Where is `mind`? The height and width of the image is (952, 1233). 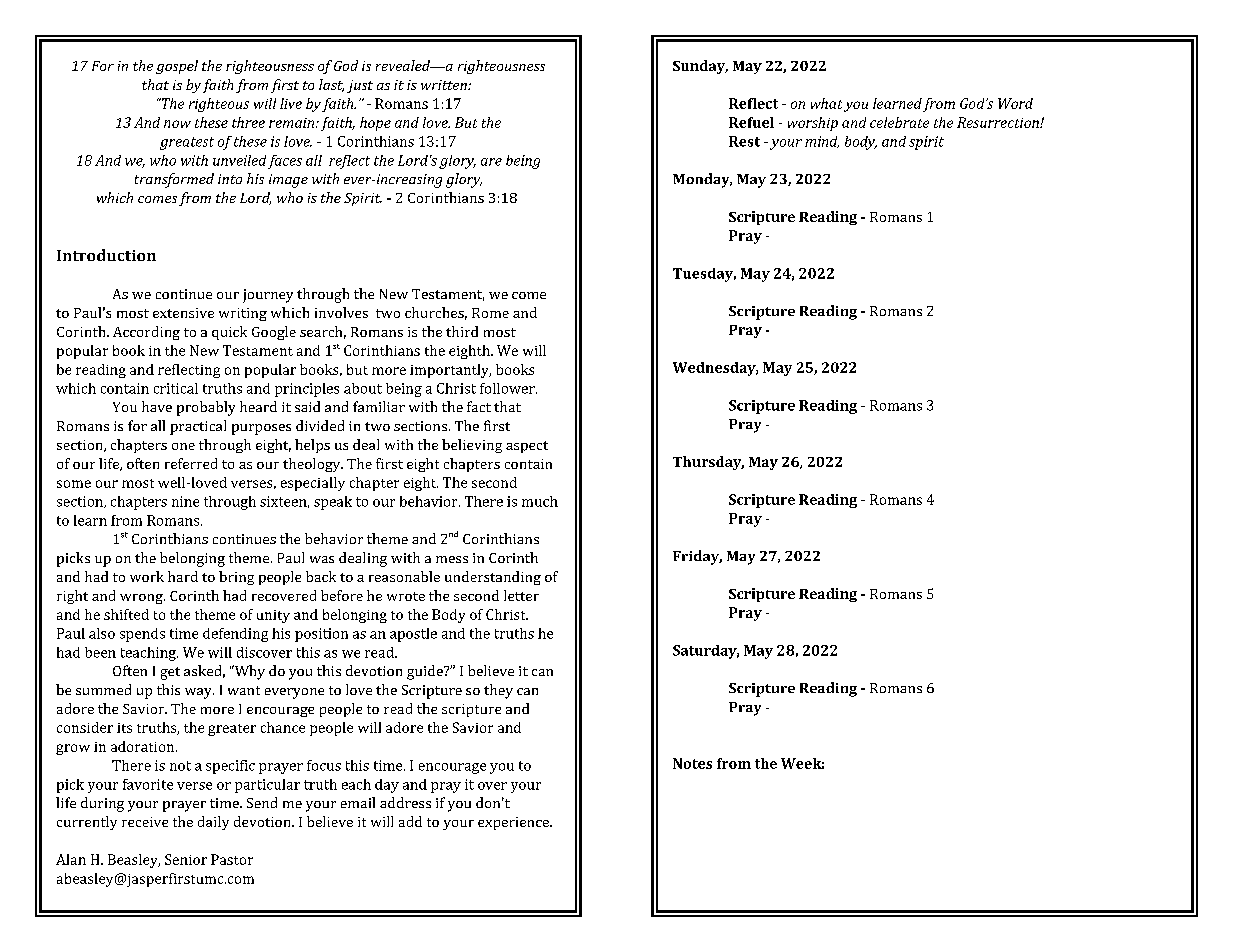
mind is located at coordinates (822, 142).
